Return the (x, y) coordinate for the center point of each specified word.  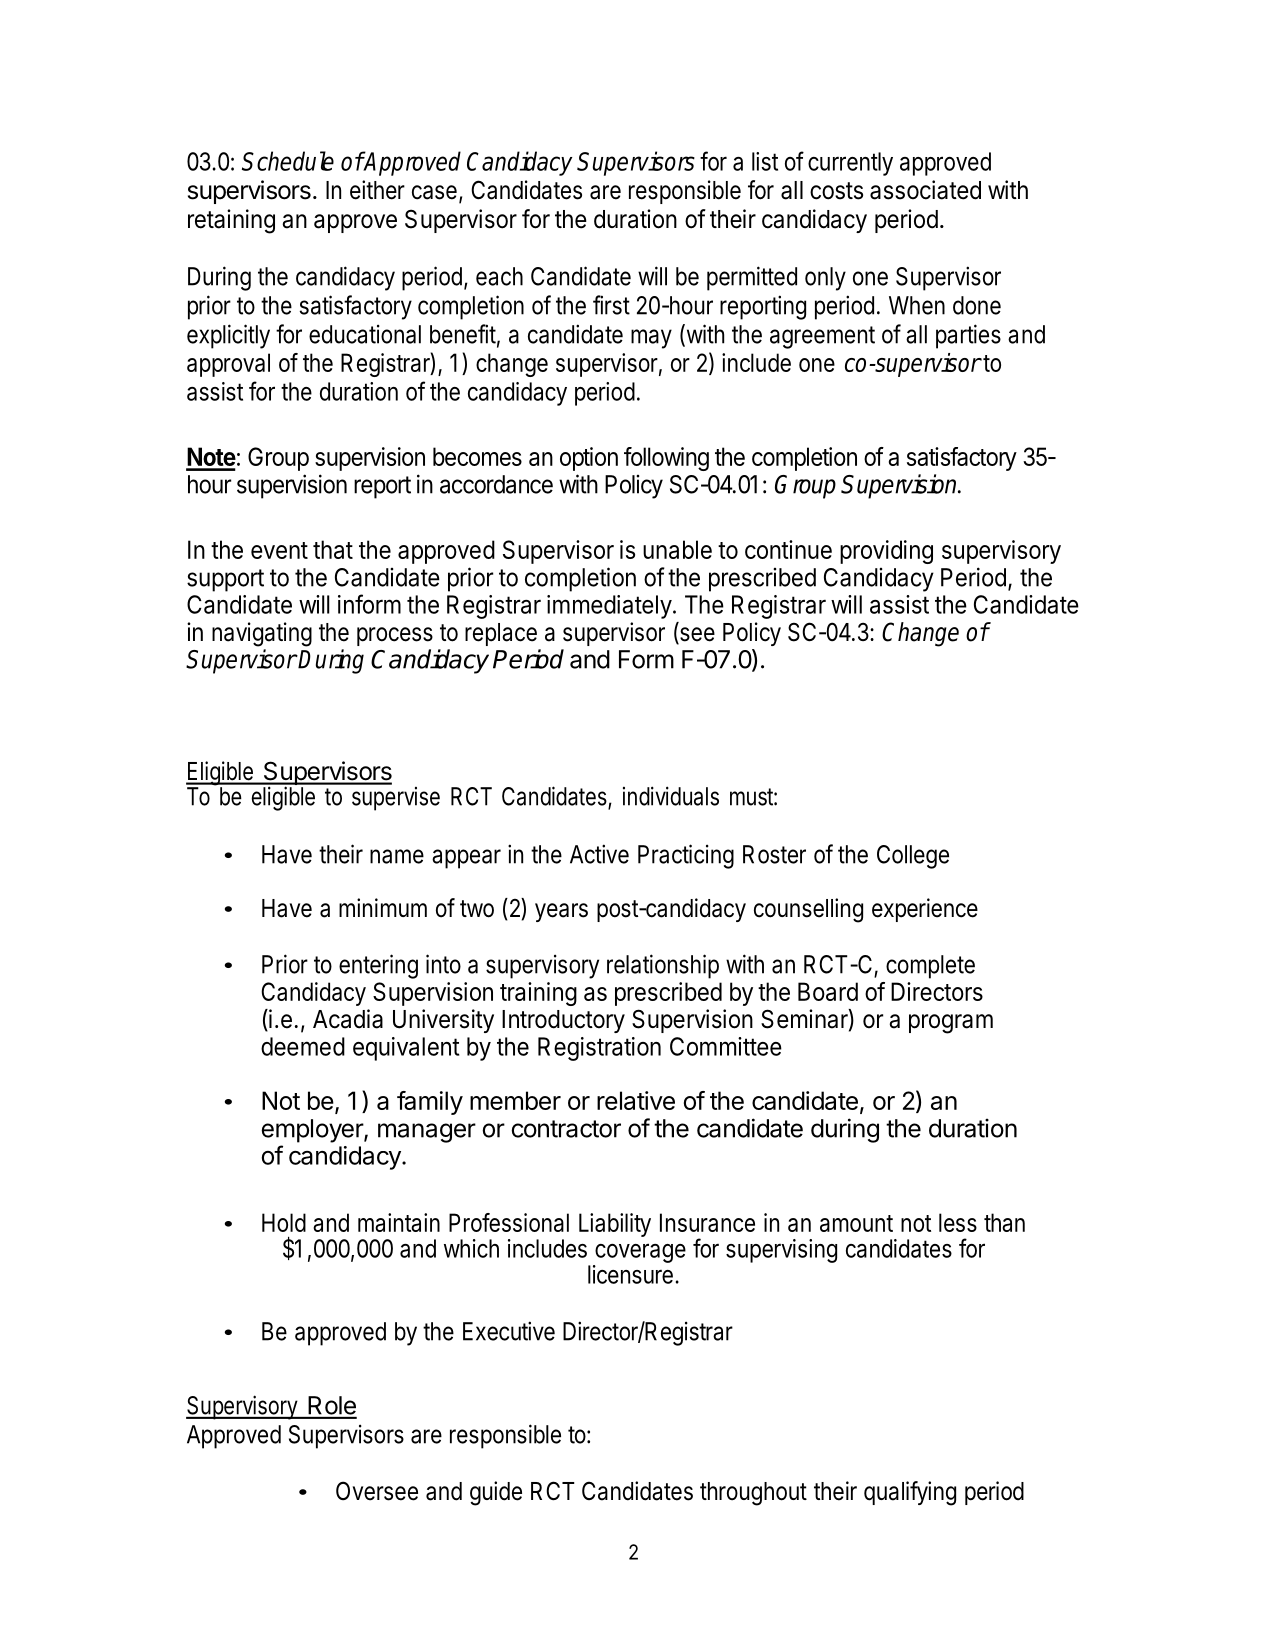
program (951, 1024)
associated (925, 190)
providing (886, 552)
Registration (599, 1049)
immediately (609, 607)
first (611, 305)
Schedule (288, 161)
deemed (303, 1046)
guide (496, 1493)
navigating (262, 634)
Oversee (377, 1491)
